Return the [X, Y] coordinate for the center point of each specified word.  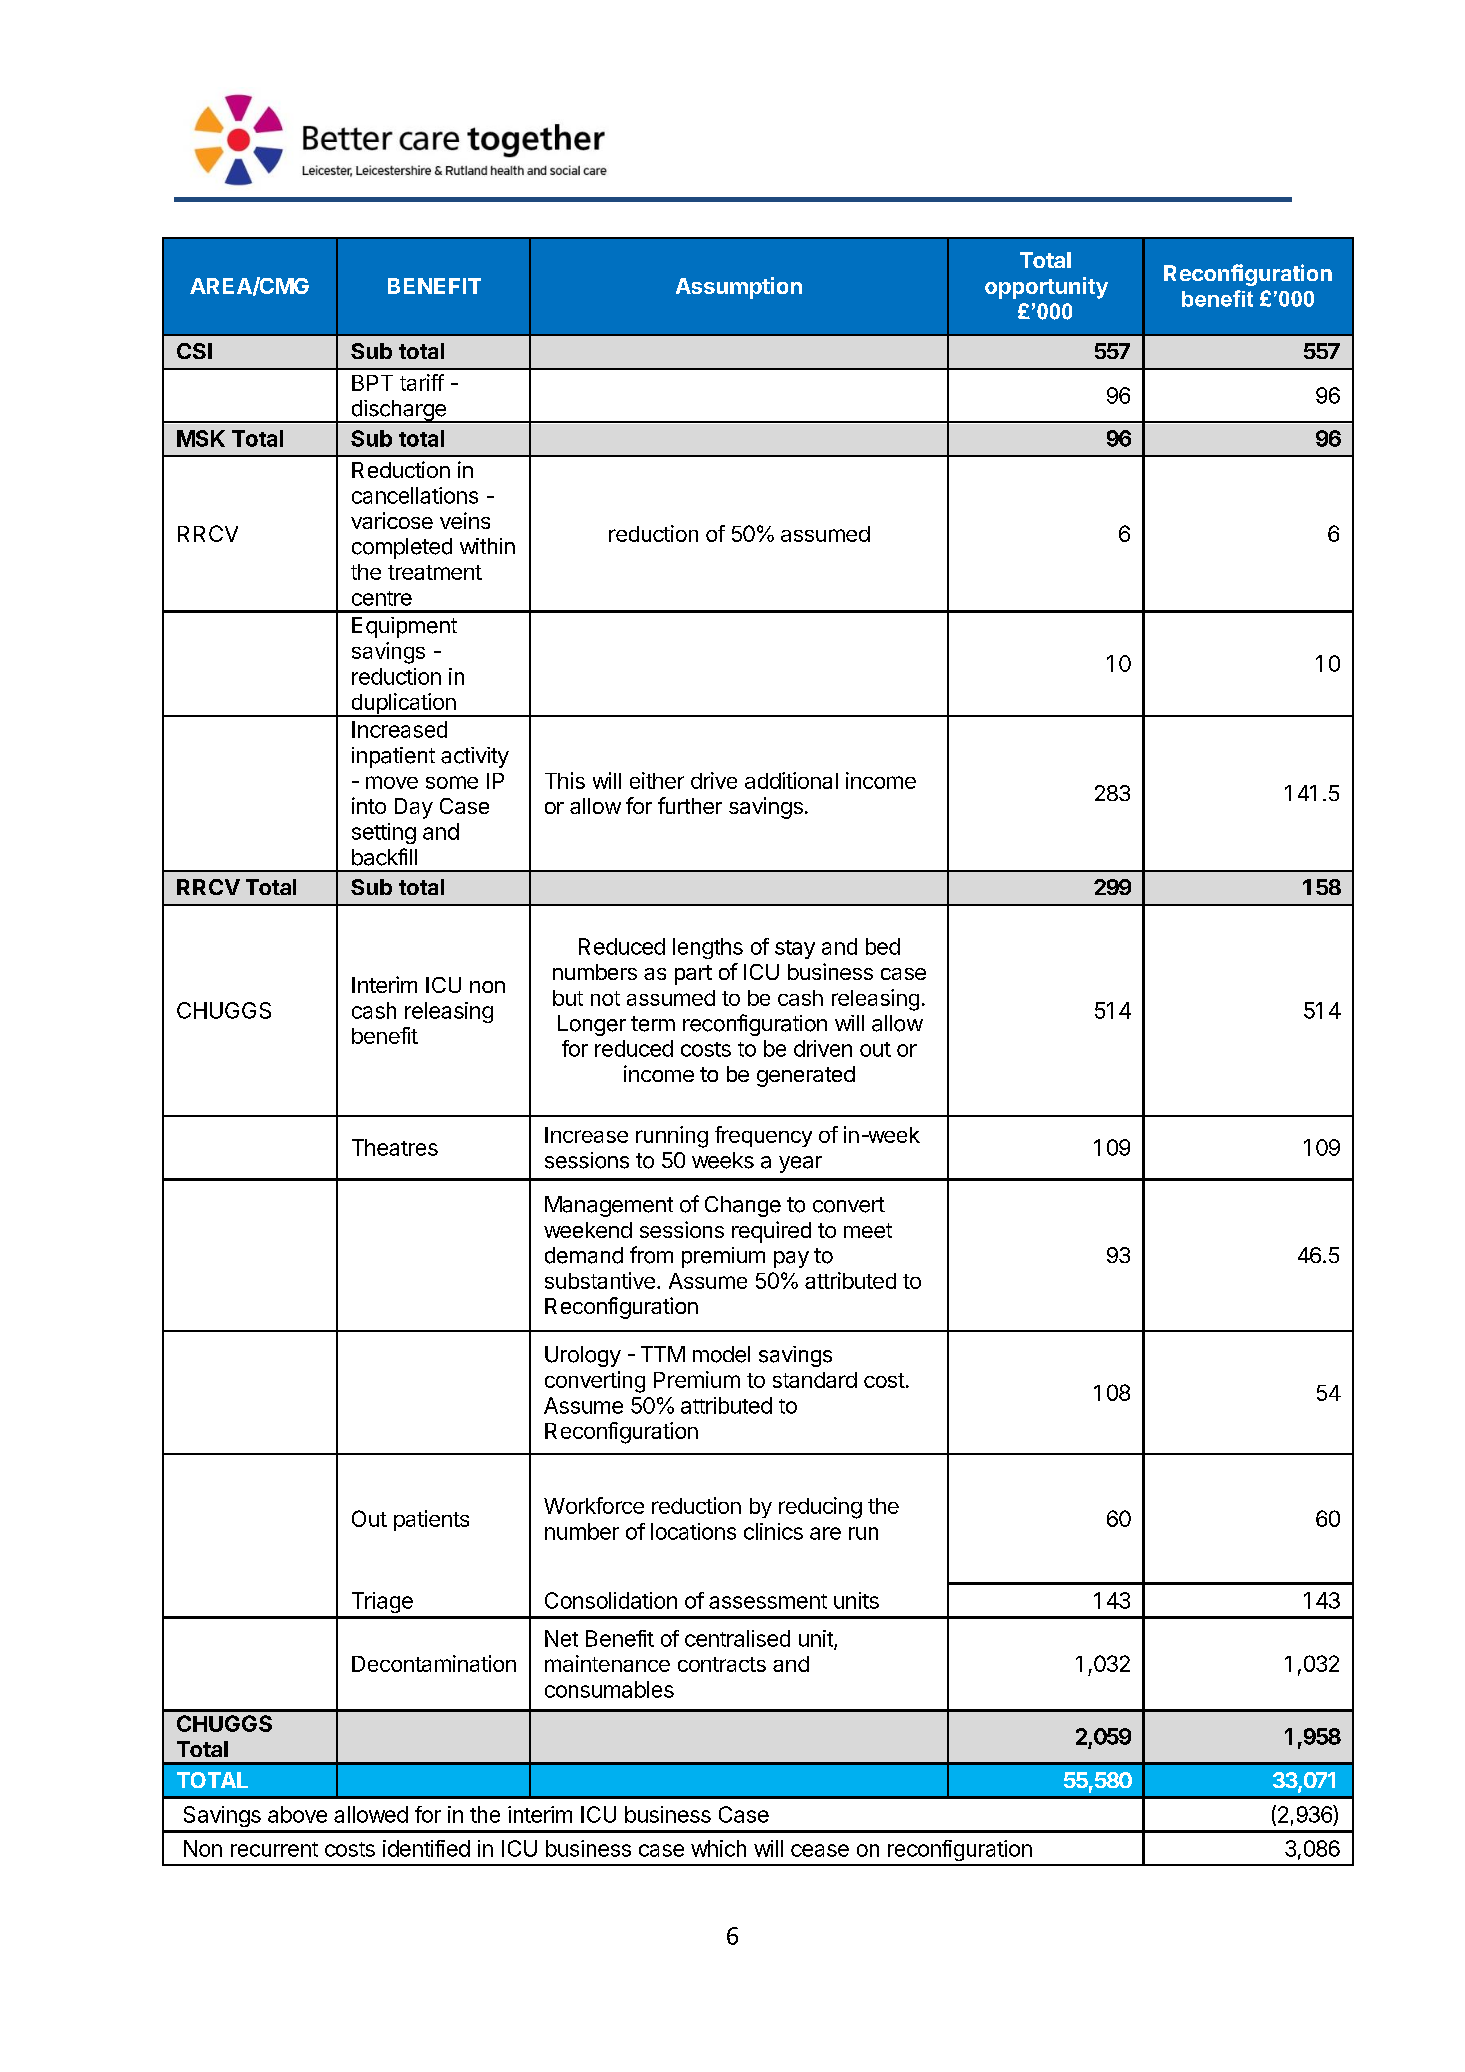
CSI [194, 351]
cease [820, 1850]
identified [426, 1848]
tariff [422, 382]
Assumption [739, 288]
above [297, 1814]
